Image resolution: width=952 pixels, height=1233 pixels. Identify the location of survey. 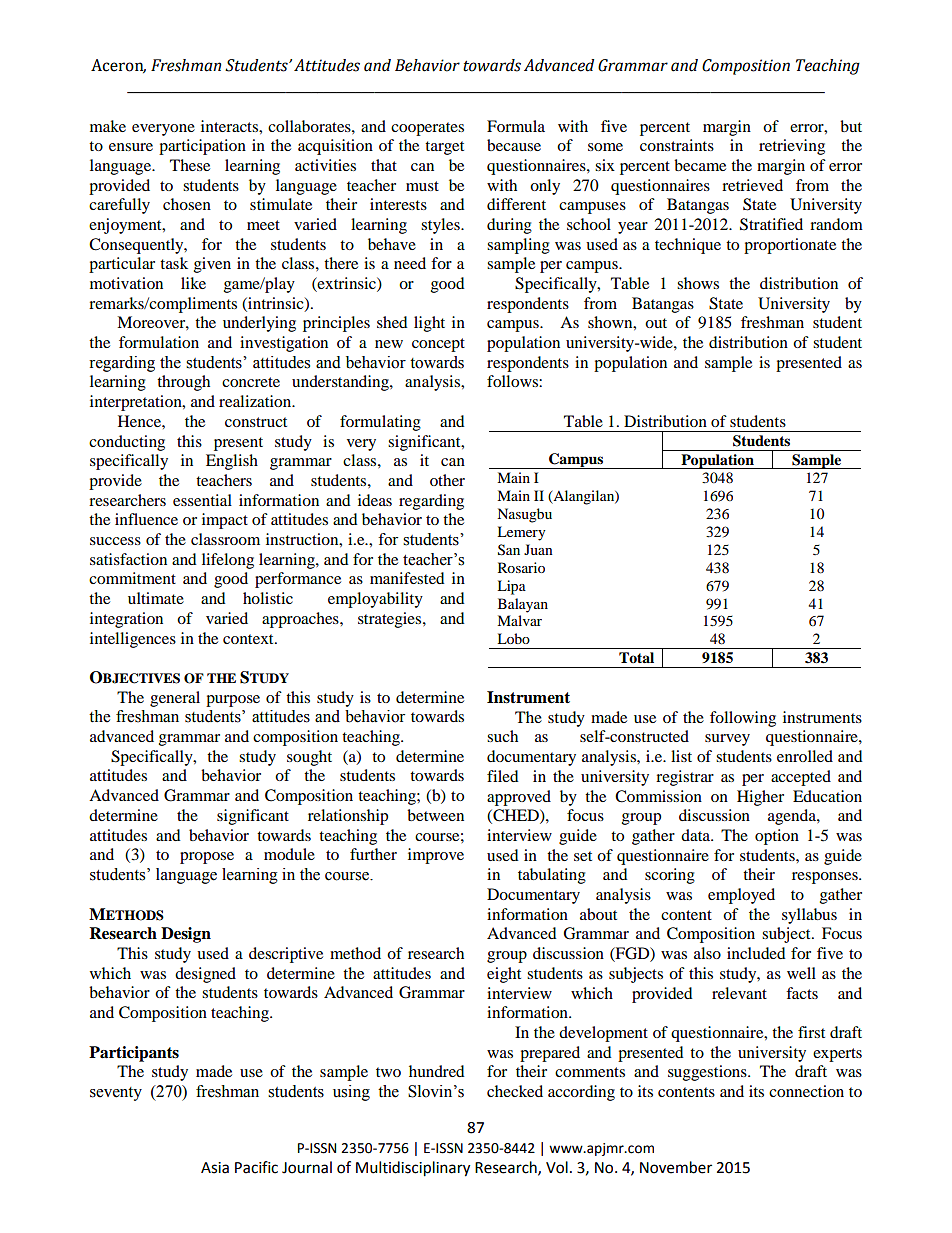
(727, 740).
